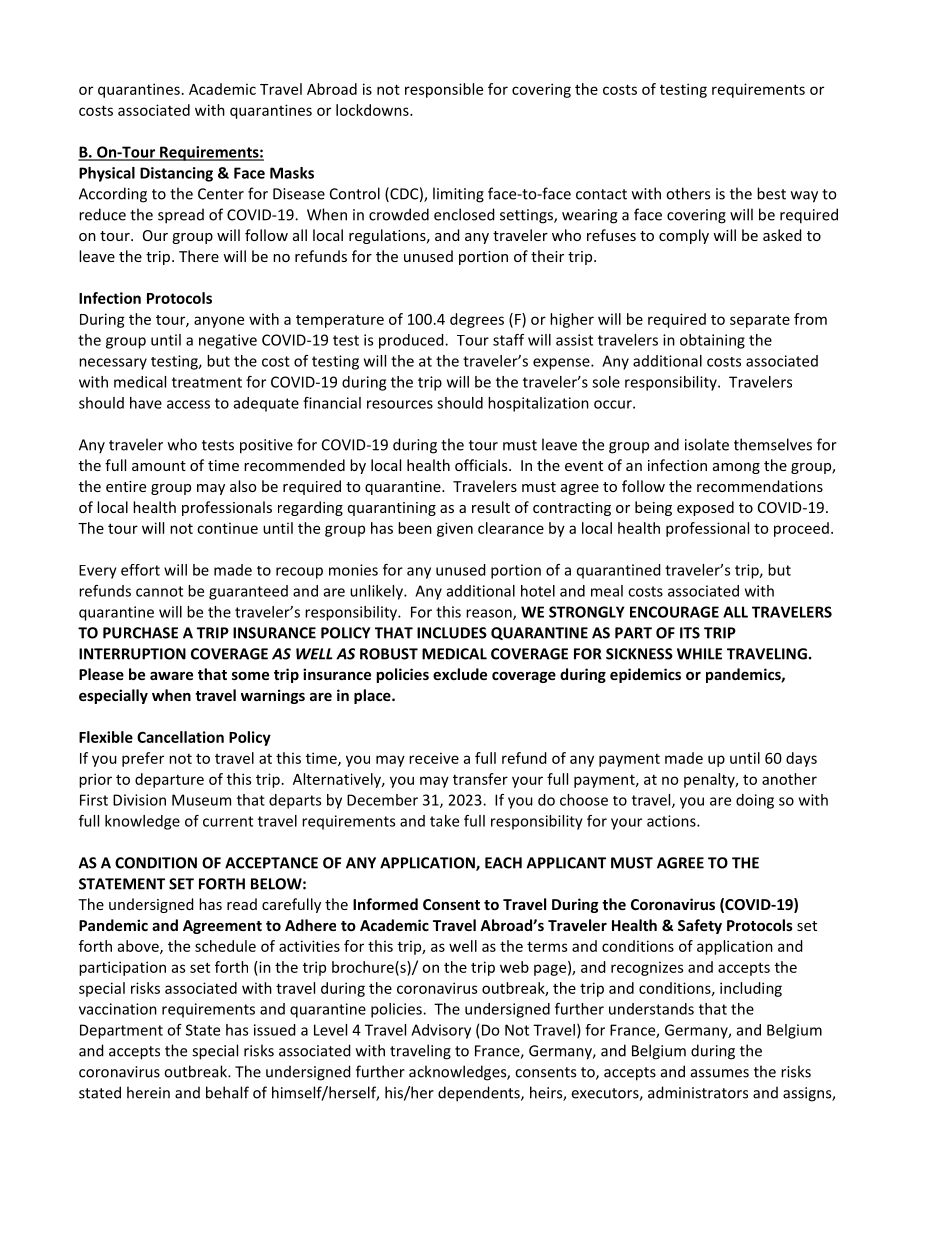 The height and width of the document is (1233, 952). What do you see at coordinates (159, 591) in the document?
I see `cannot` at bounding box center [159, 591].
